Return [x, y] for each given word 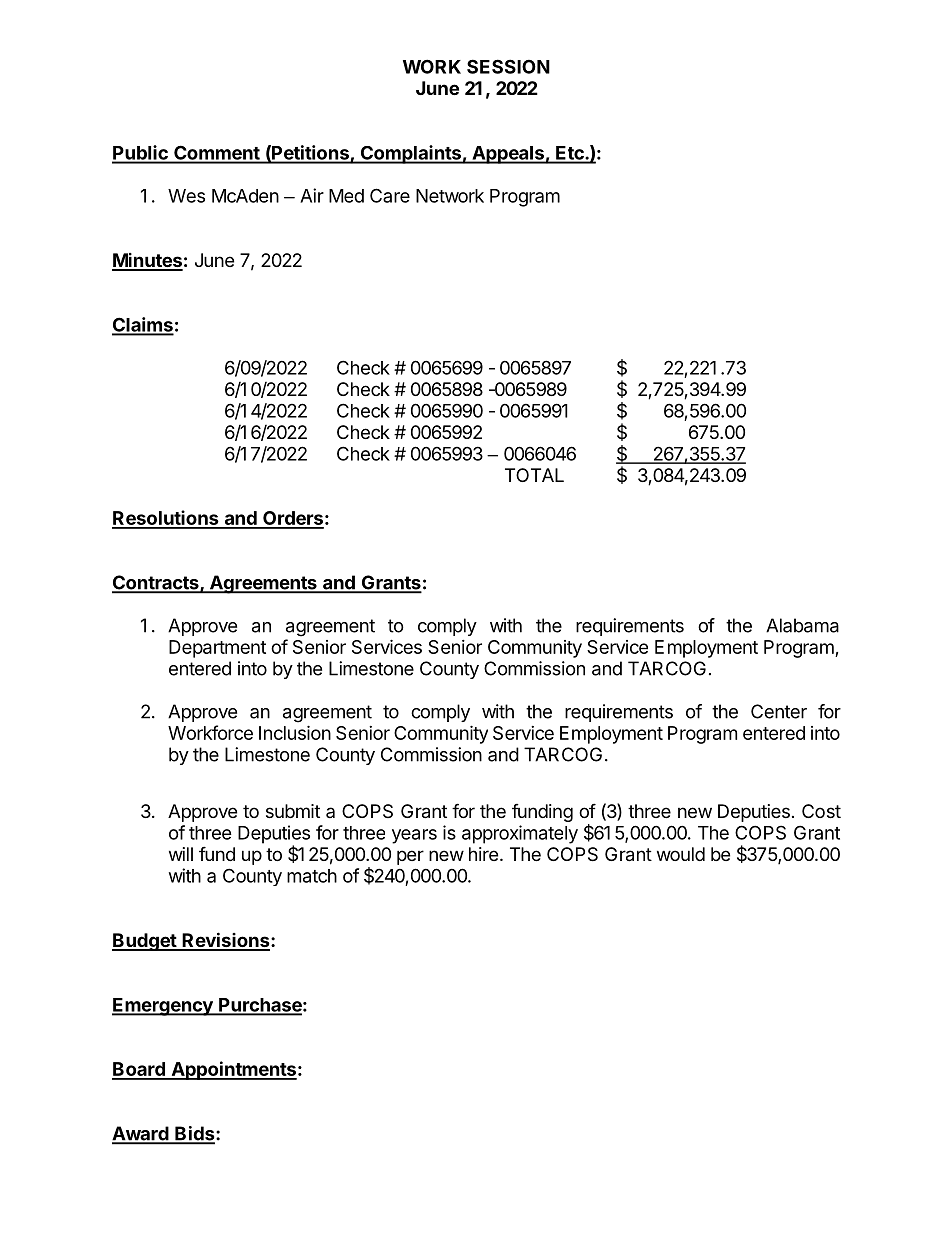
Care [390, 195]
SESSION [508, 66]
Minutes [147, 261]
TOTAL [534, 475]
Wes [186, 196]
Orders [292, 519]
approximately [520, 834]
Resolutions [166, 519]
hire [483, 854]
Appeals [508, 155]
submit [293, 811]
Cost [821, 811]
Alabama [802, 625]
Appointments [233, 1070]
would [681, 854]
